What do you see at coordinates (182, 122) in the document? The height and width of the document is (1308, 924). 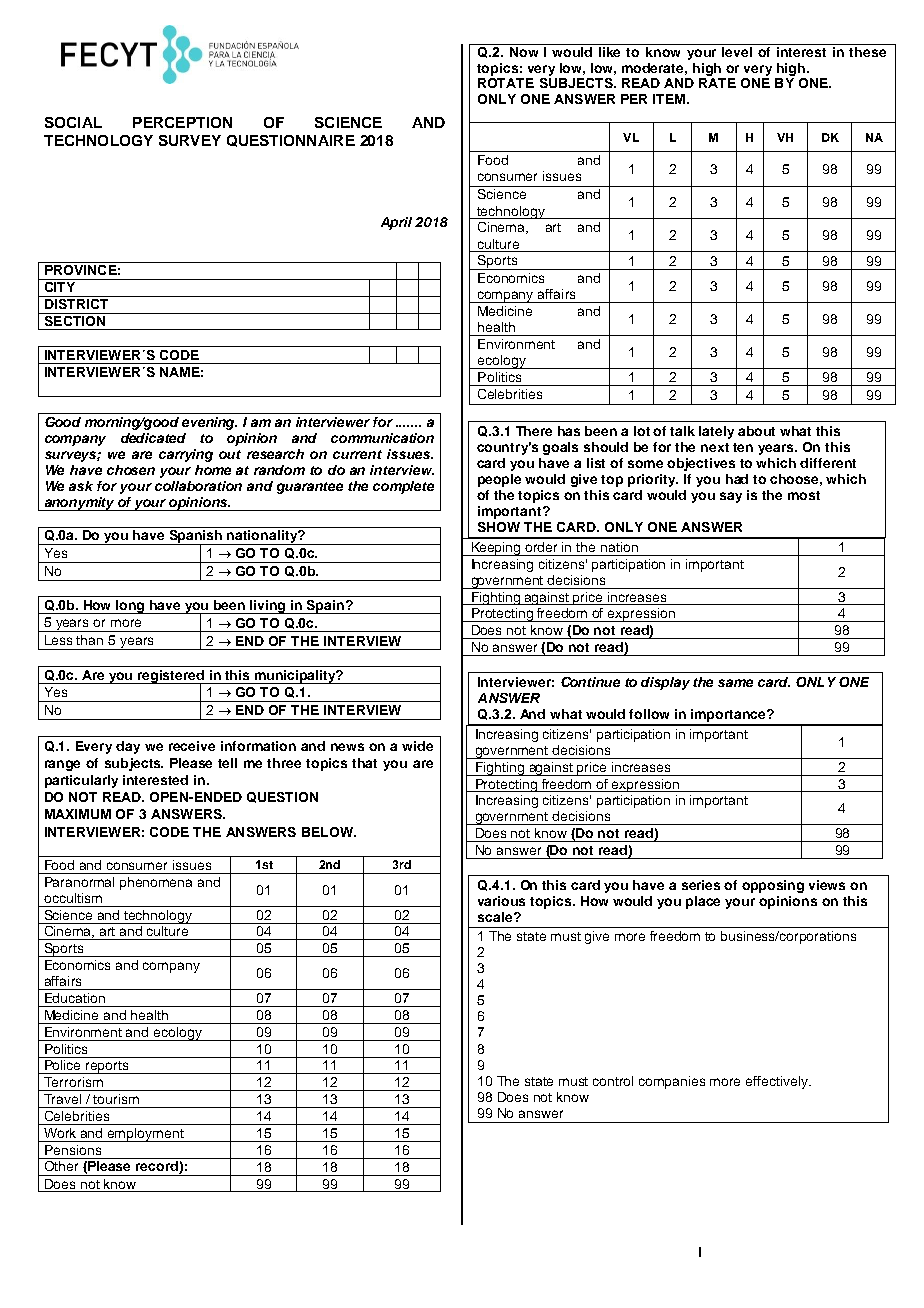 I see `PERCEPTION` at bounding box center [182, 122].
